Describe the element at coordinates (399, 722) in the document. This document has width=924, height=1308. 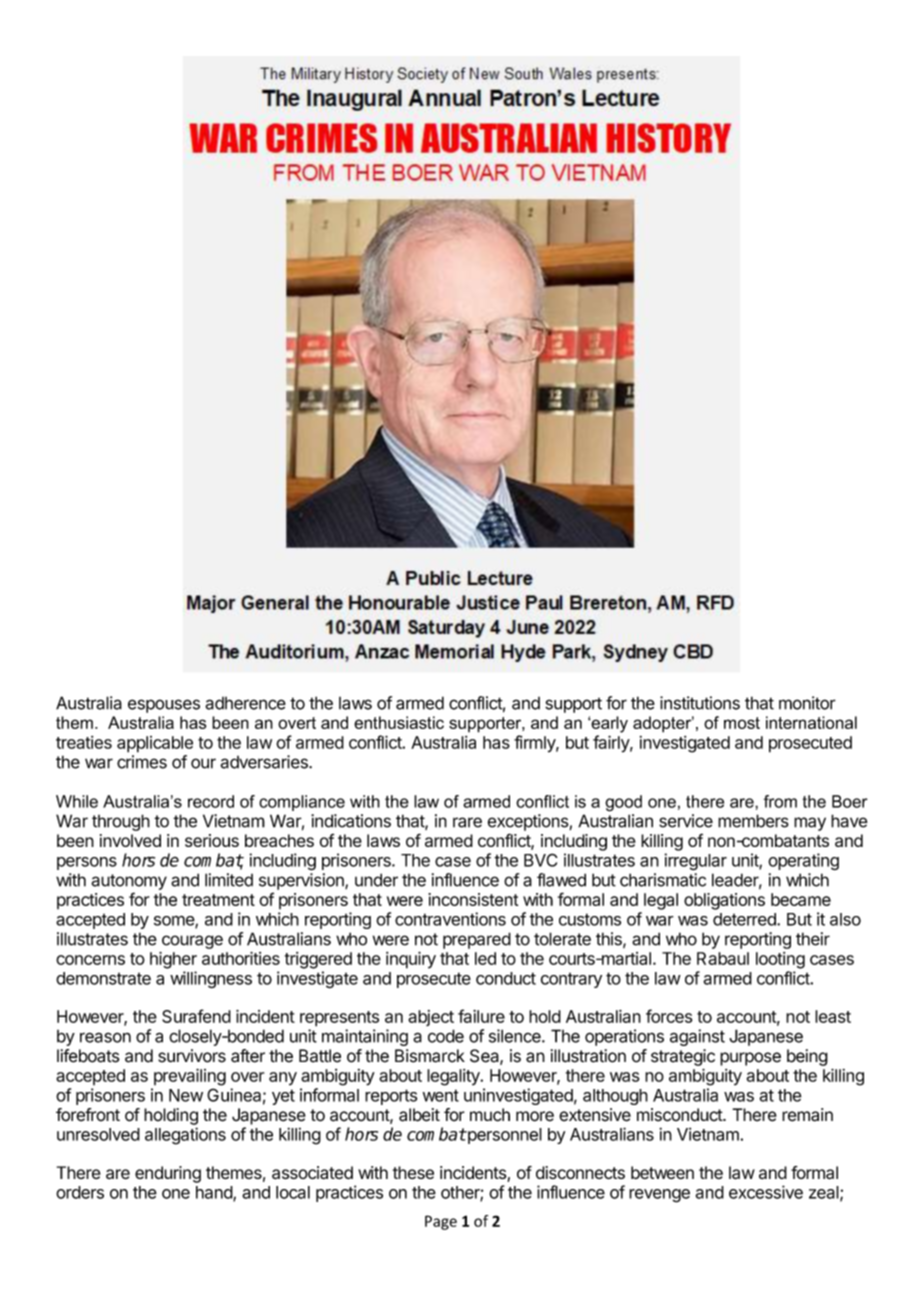
I see `enthusiastic` at that location.
